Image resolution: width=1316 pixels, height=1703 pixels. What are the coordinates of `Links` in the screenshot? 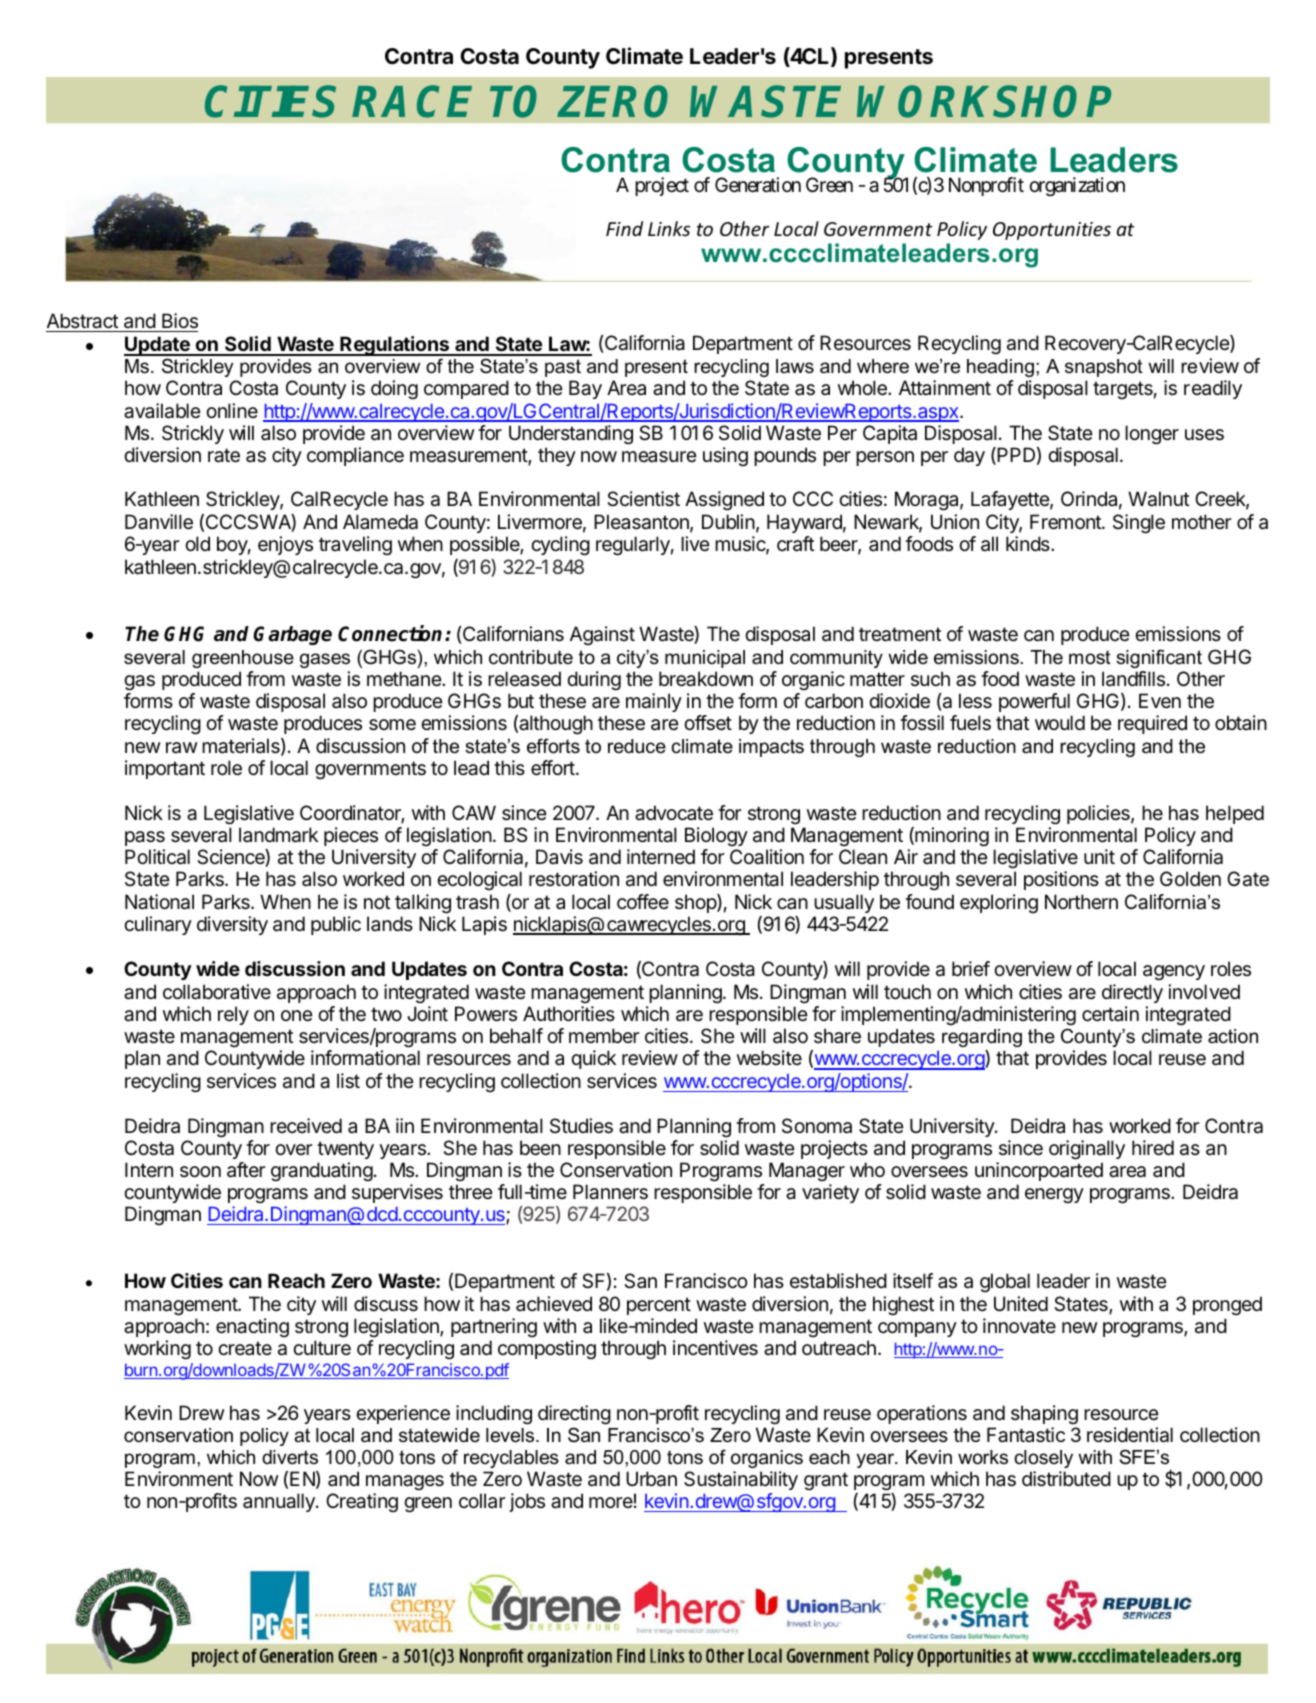 It's located at (669, 228).
